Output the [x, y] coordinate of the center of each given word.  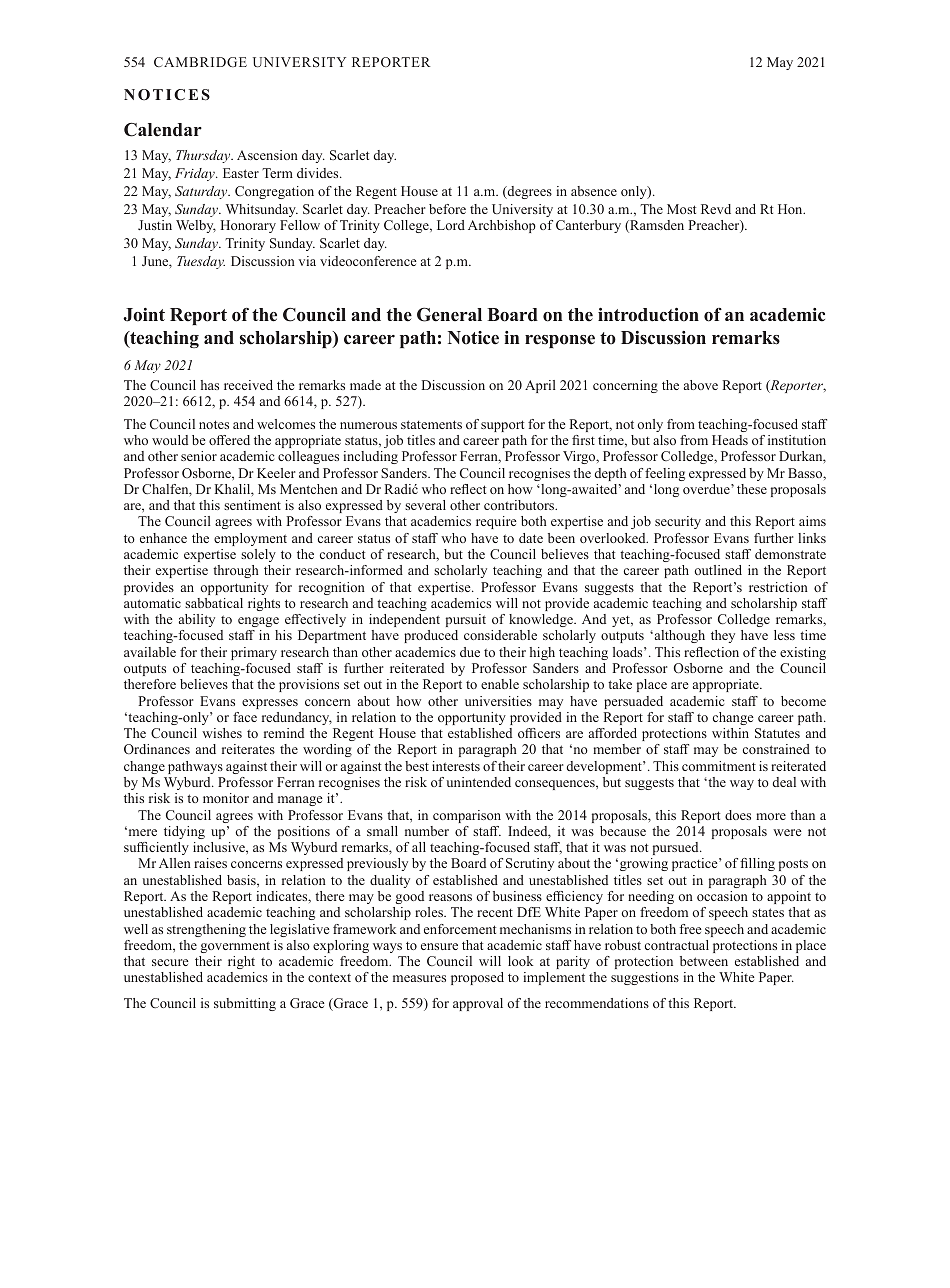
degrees [528, 192]
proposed [477, 978]
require [496, 522]
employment [250, 539]
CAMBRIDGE [200, 62]
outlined [718, 570]
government [235, 947]
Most [681, 209]
